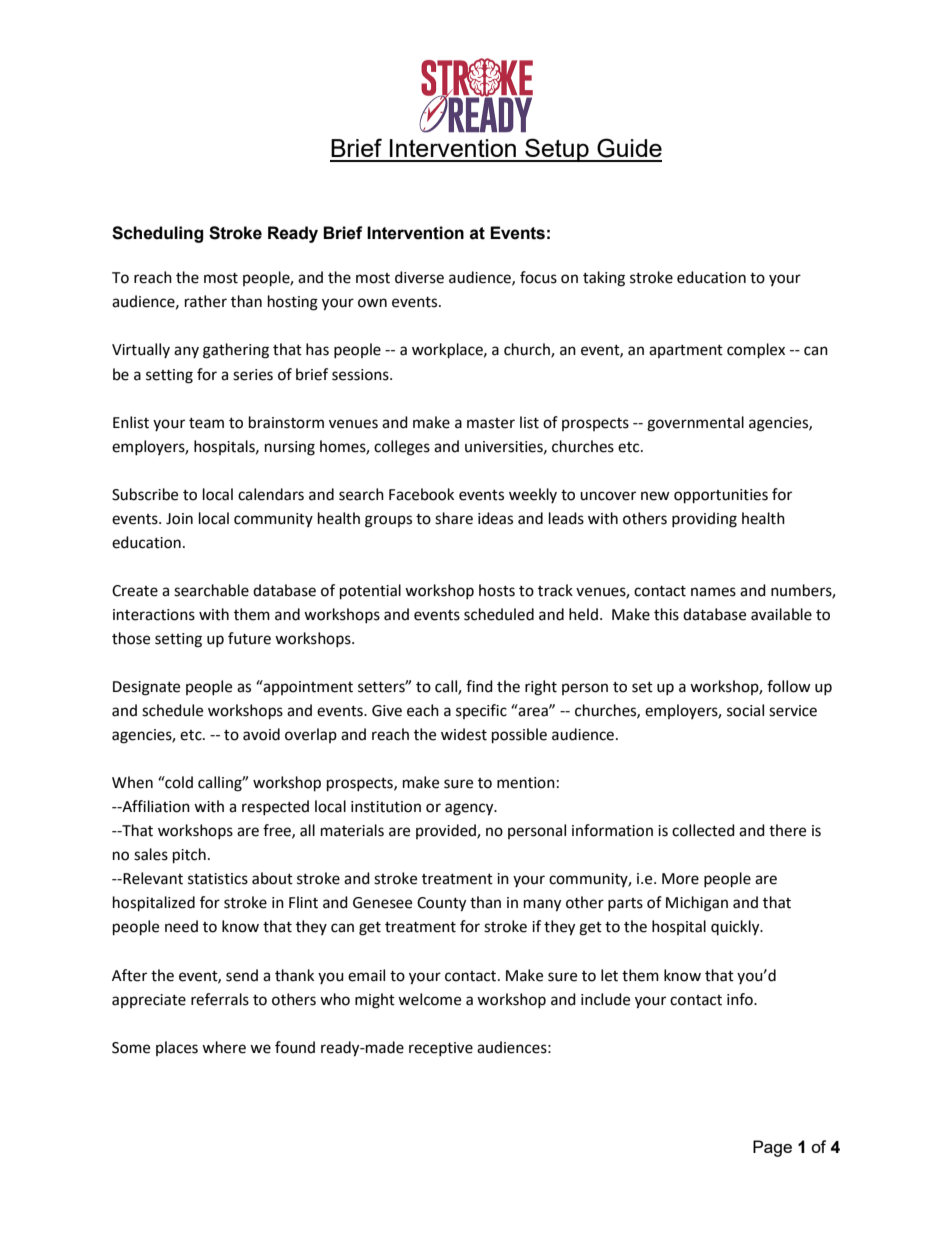 The image size is (952, 1233). What do you see at coordinates (695, 424) in the document?
I see `governmental` at bounding box center [695, 424].
